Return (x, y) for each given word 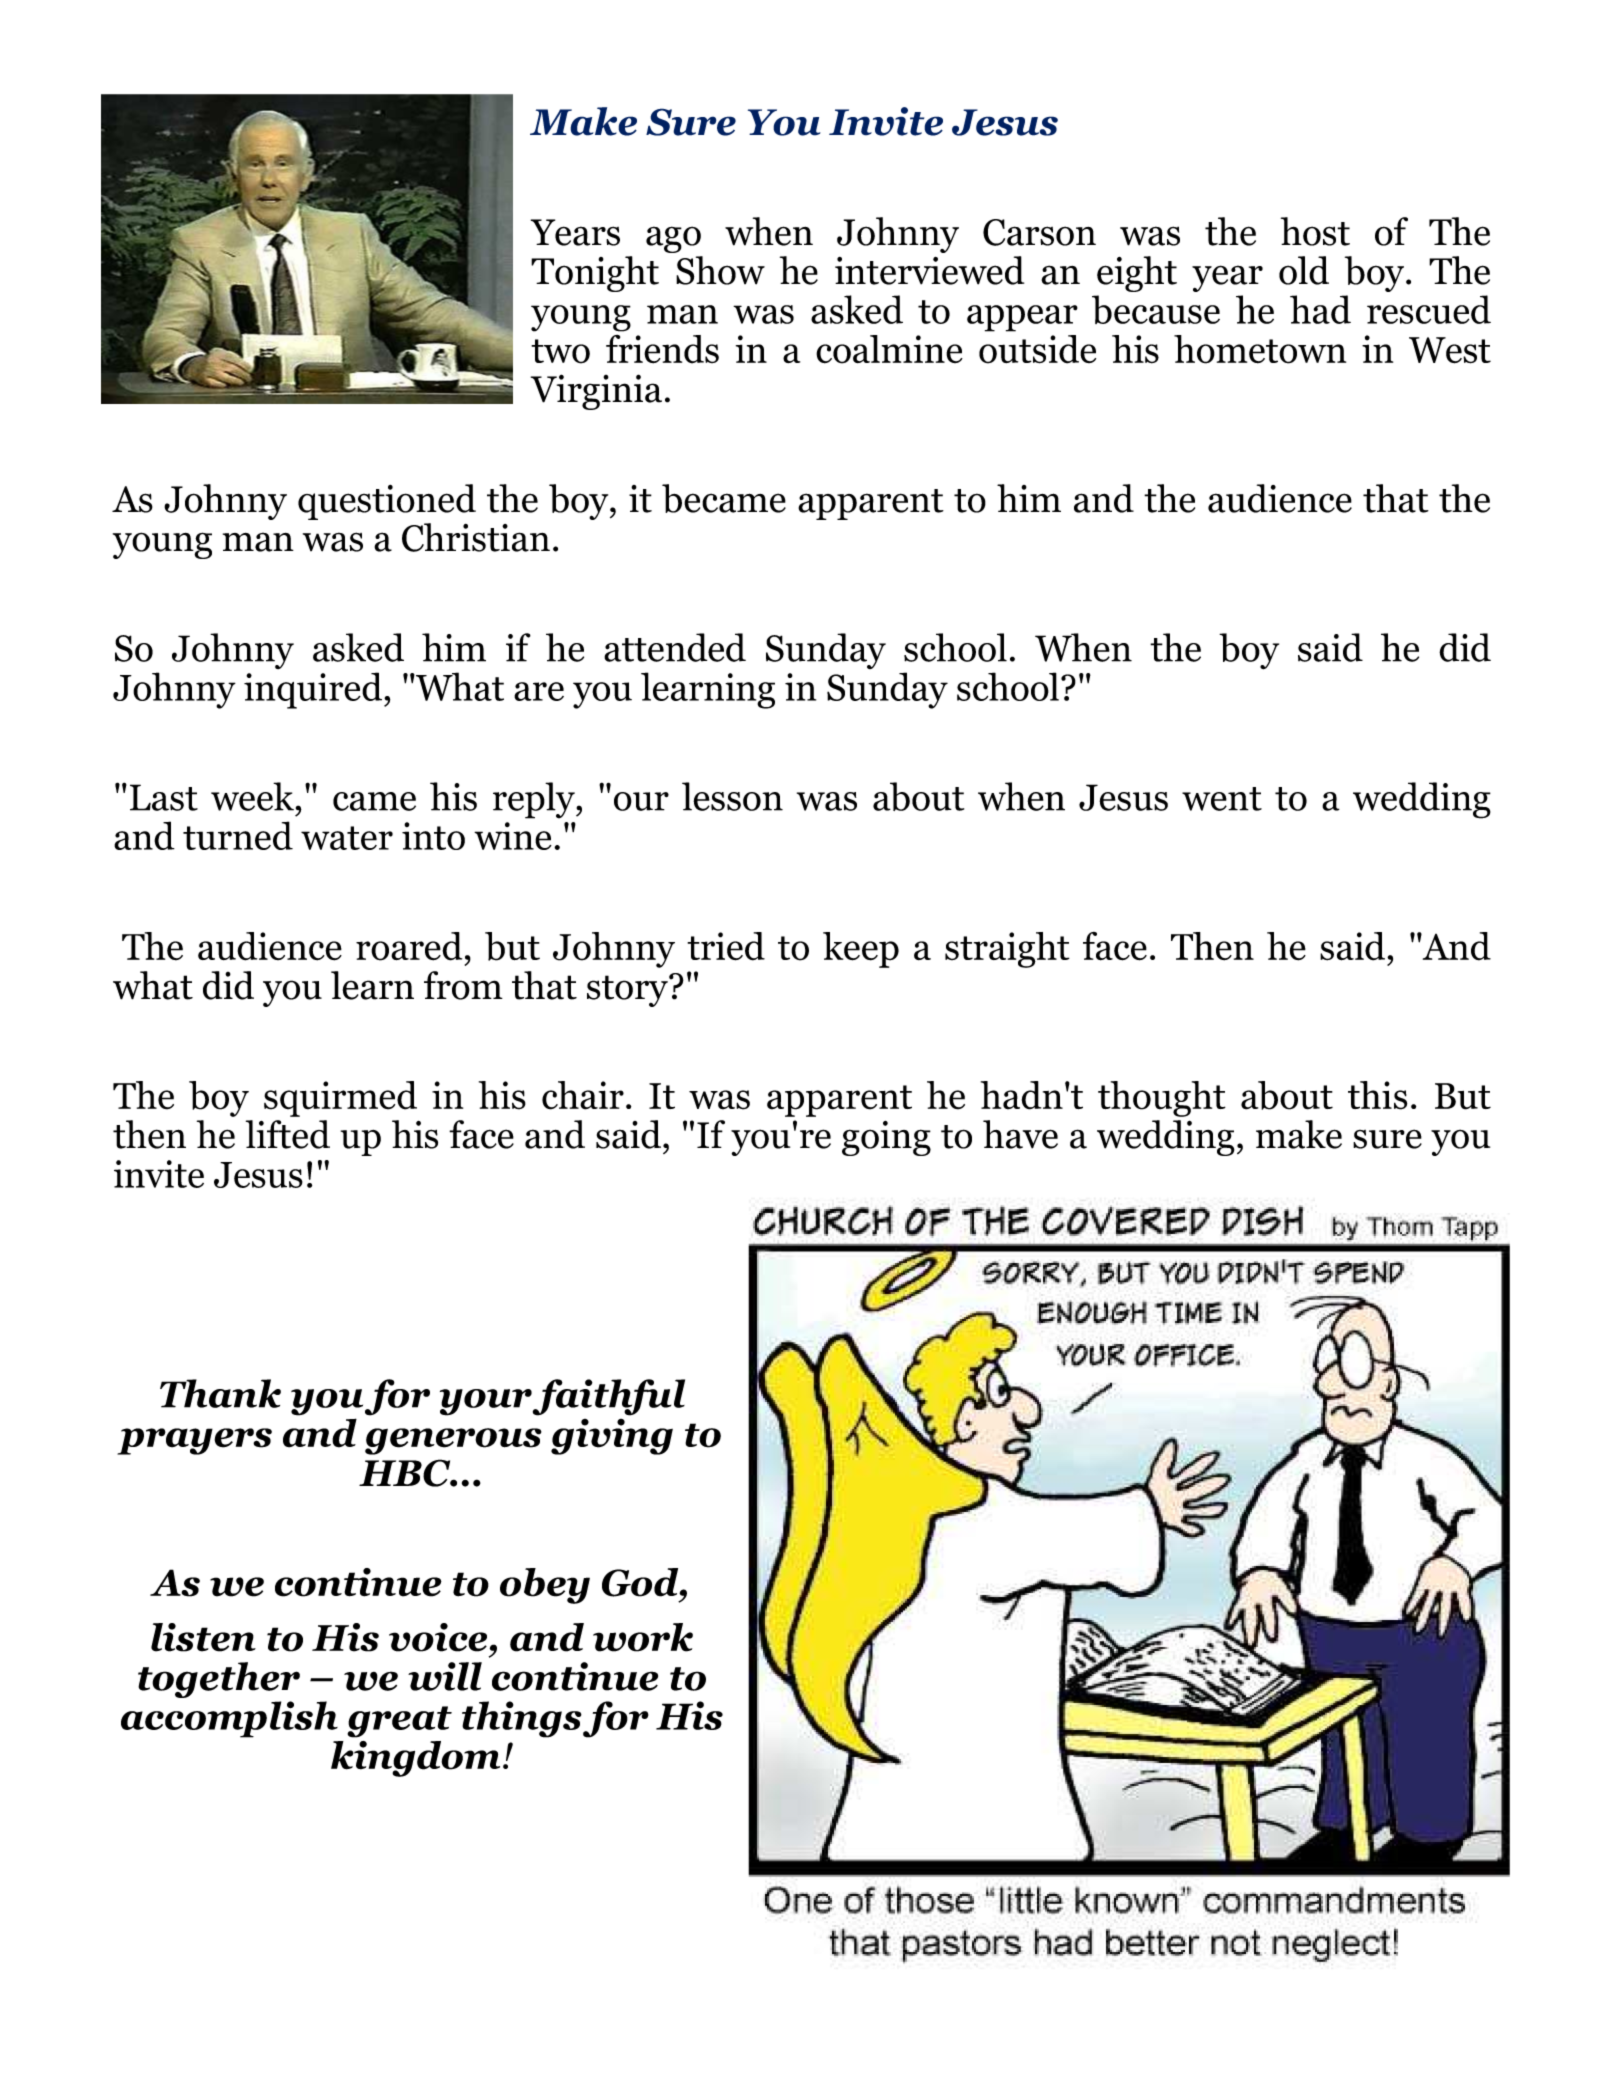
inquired (314, 690)
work (643, 1637)
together (219, 1680)
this (1377, 1095)
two (560, 351)
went (1222, 799)
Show (720, 270)
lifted (288, 1134)
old (1304, 270)
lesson (732, 796)
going (886, 1138)
